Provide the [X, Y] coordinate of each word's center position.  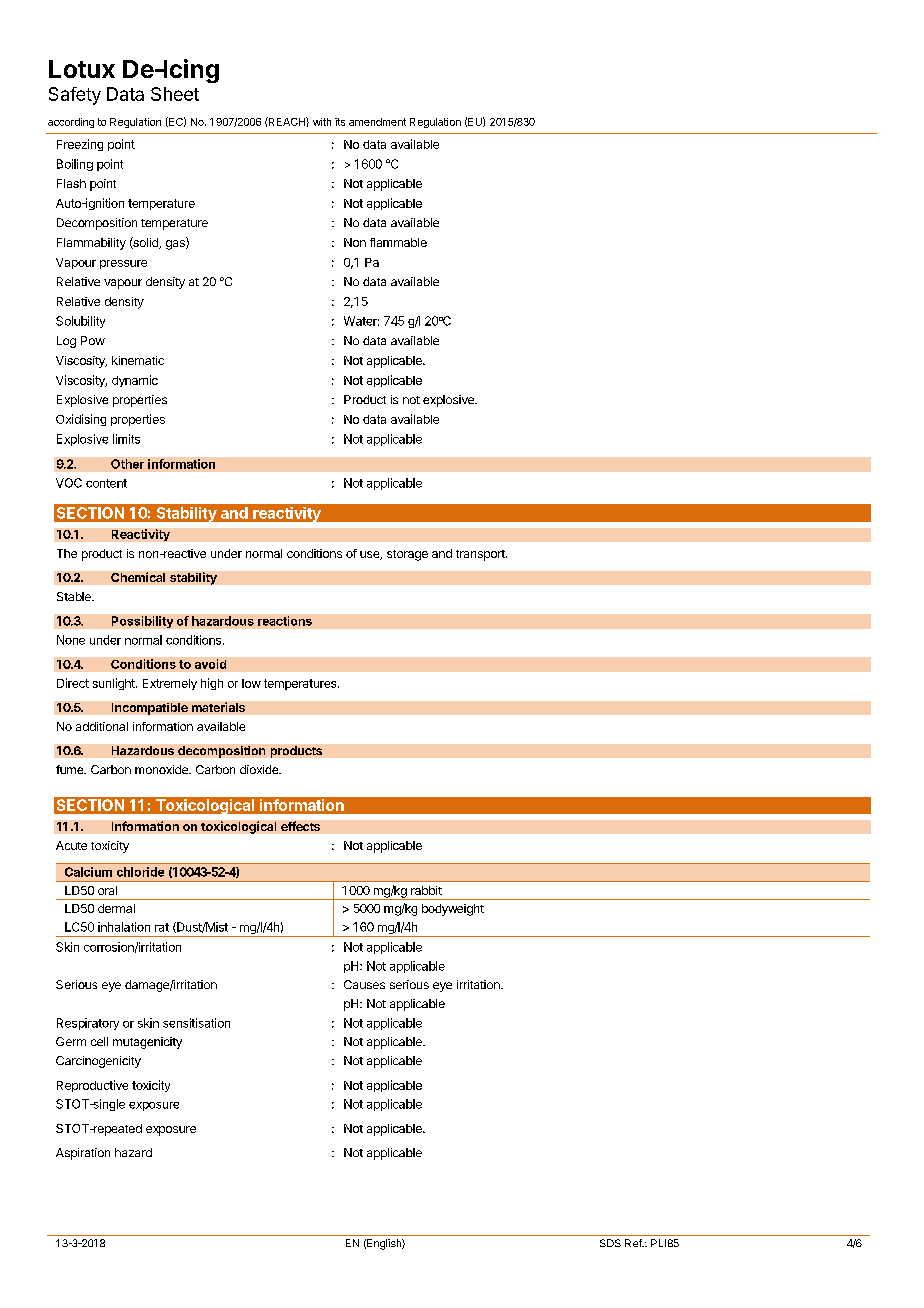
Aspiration [83, 1154]
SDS [610, 1243]
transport [481, 555]
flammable [398, 242]
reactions [285, 621]
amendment [377, 122]
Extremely [170, 684]
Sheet [175, 94]
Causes [364, 984]
